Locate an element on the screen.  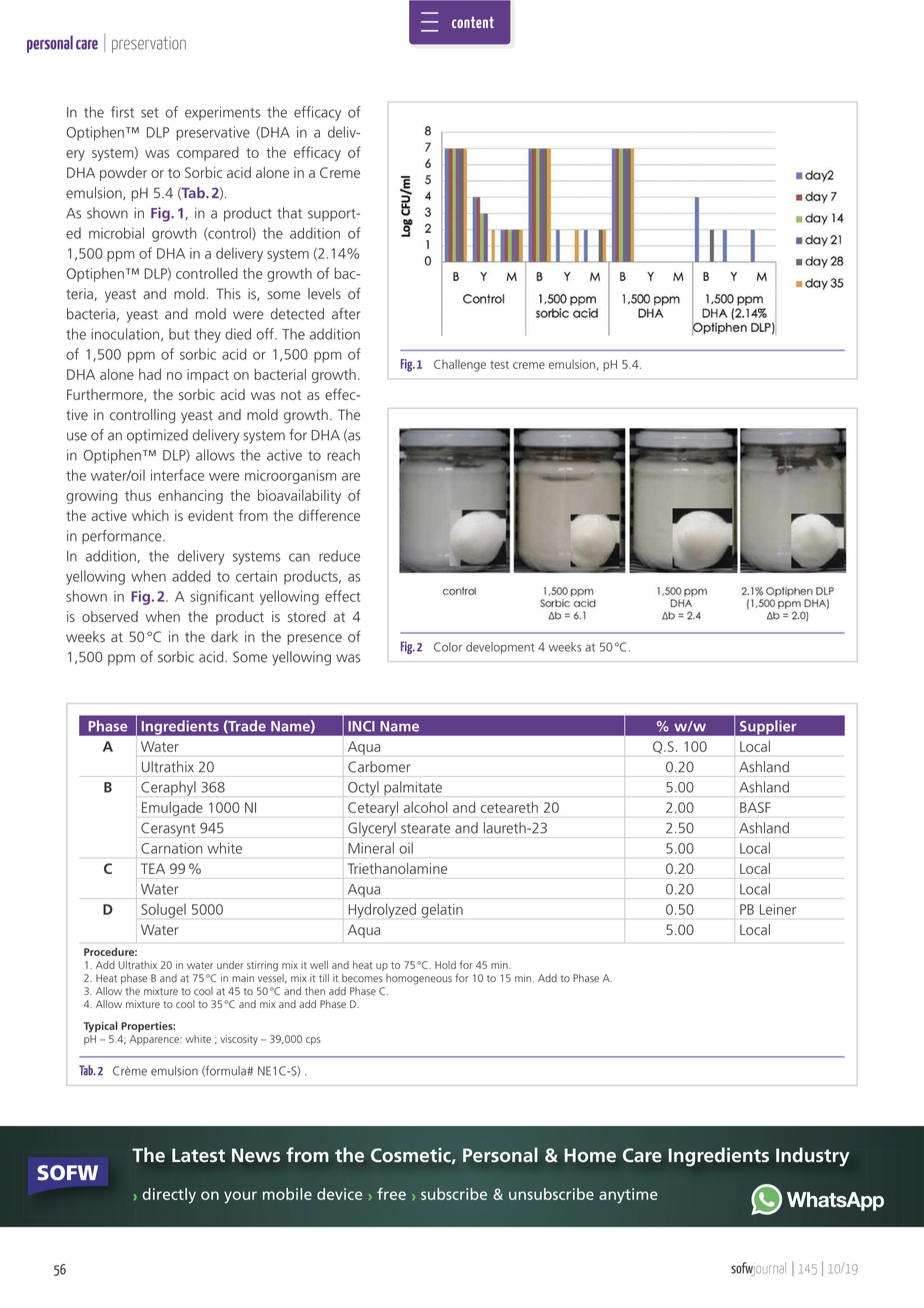
added is located at coordinates (191, 576).
